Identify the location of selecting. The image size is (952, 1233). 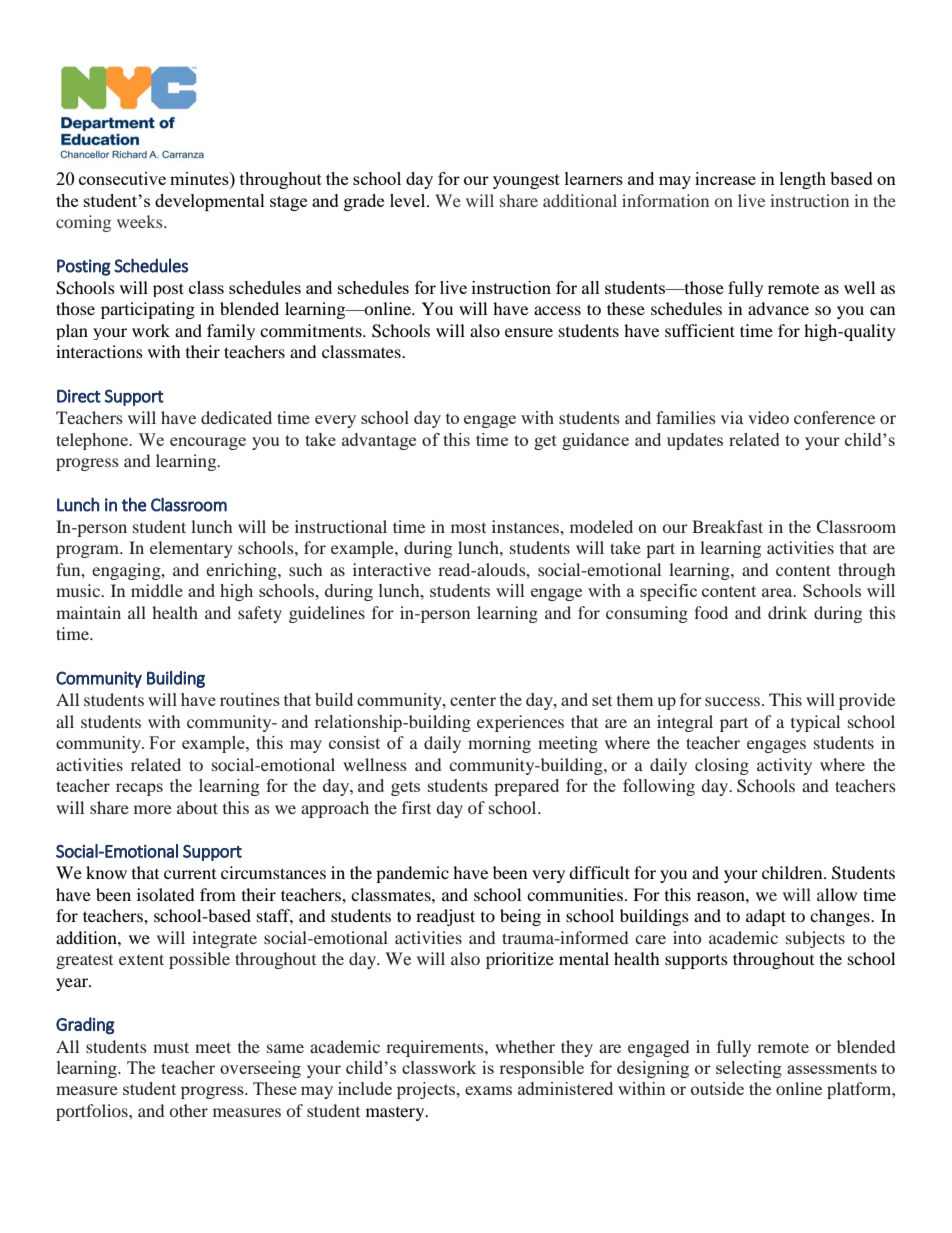
(749, 1069).
